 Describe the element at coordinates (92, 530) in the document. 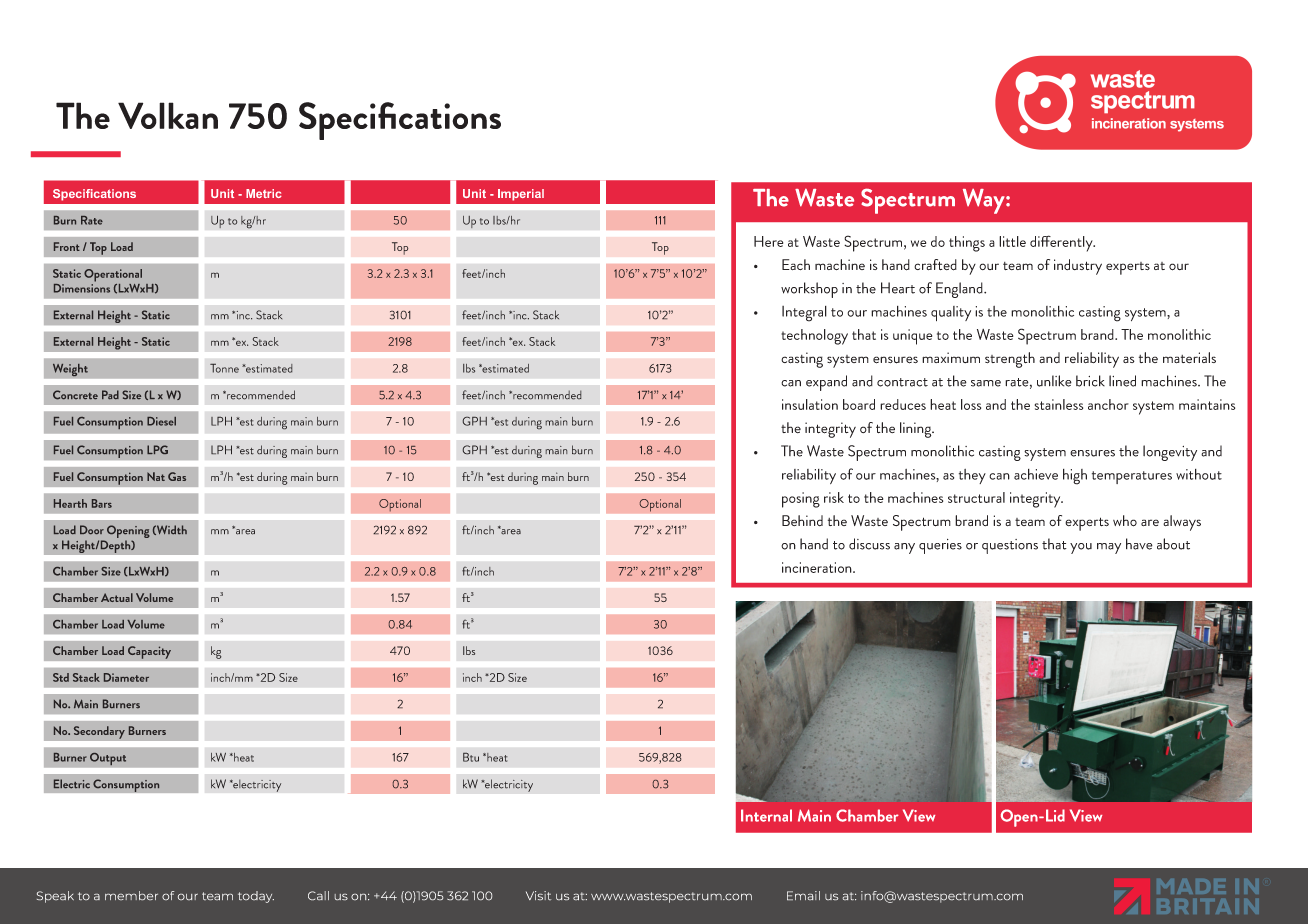

I see `Door` at that location.
